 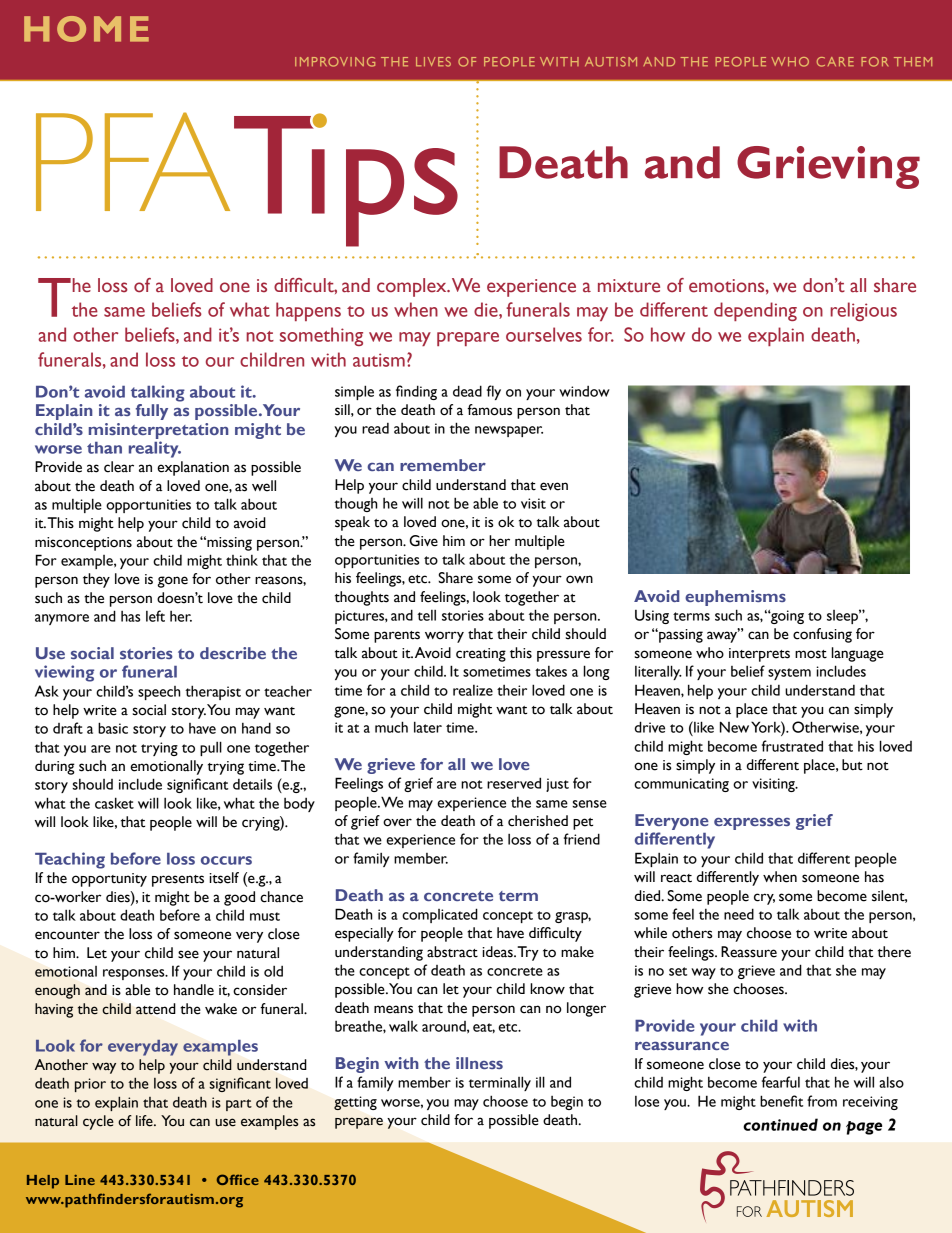 I want to click on illness, so click(x=479, y=1063).
